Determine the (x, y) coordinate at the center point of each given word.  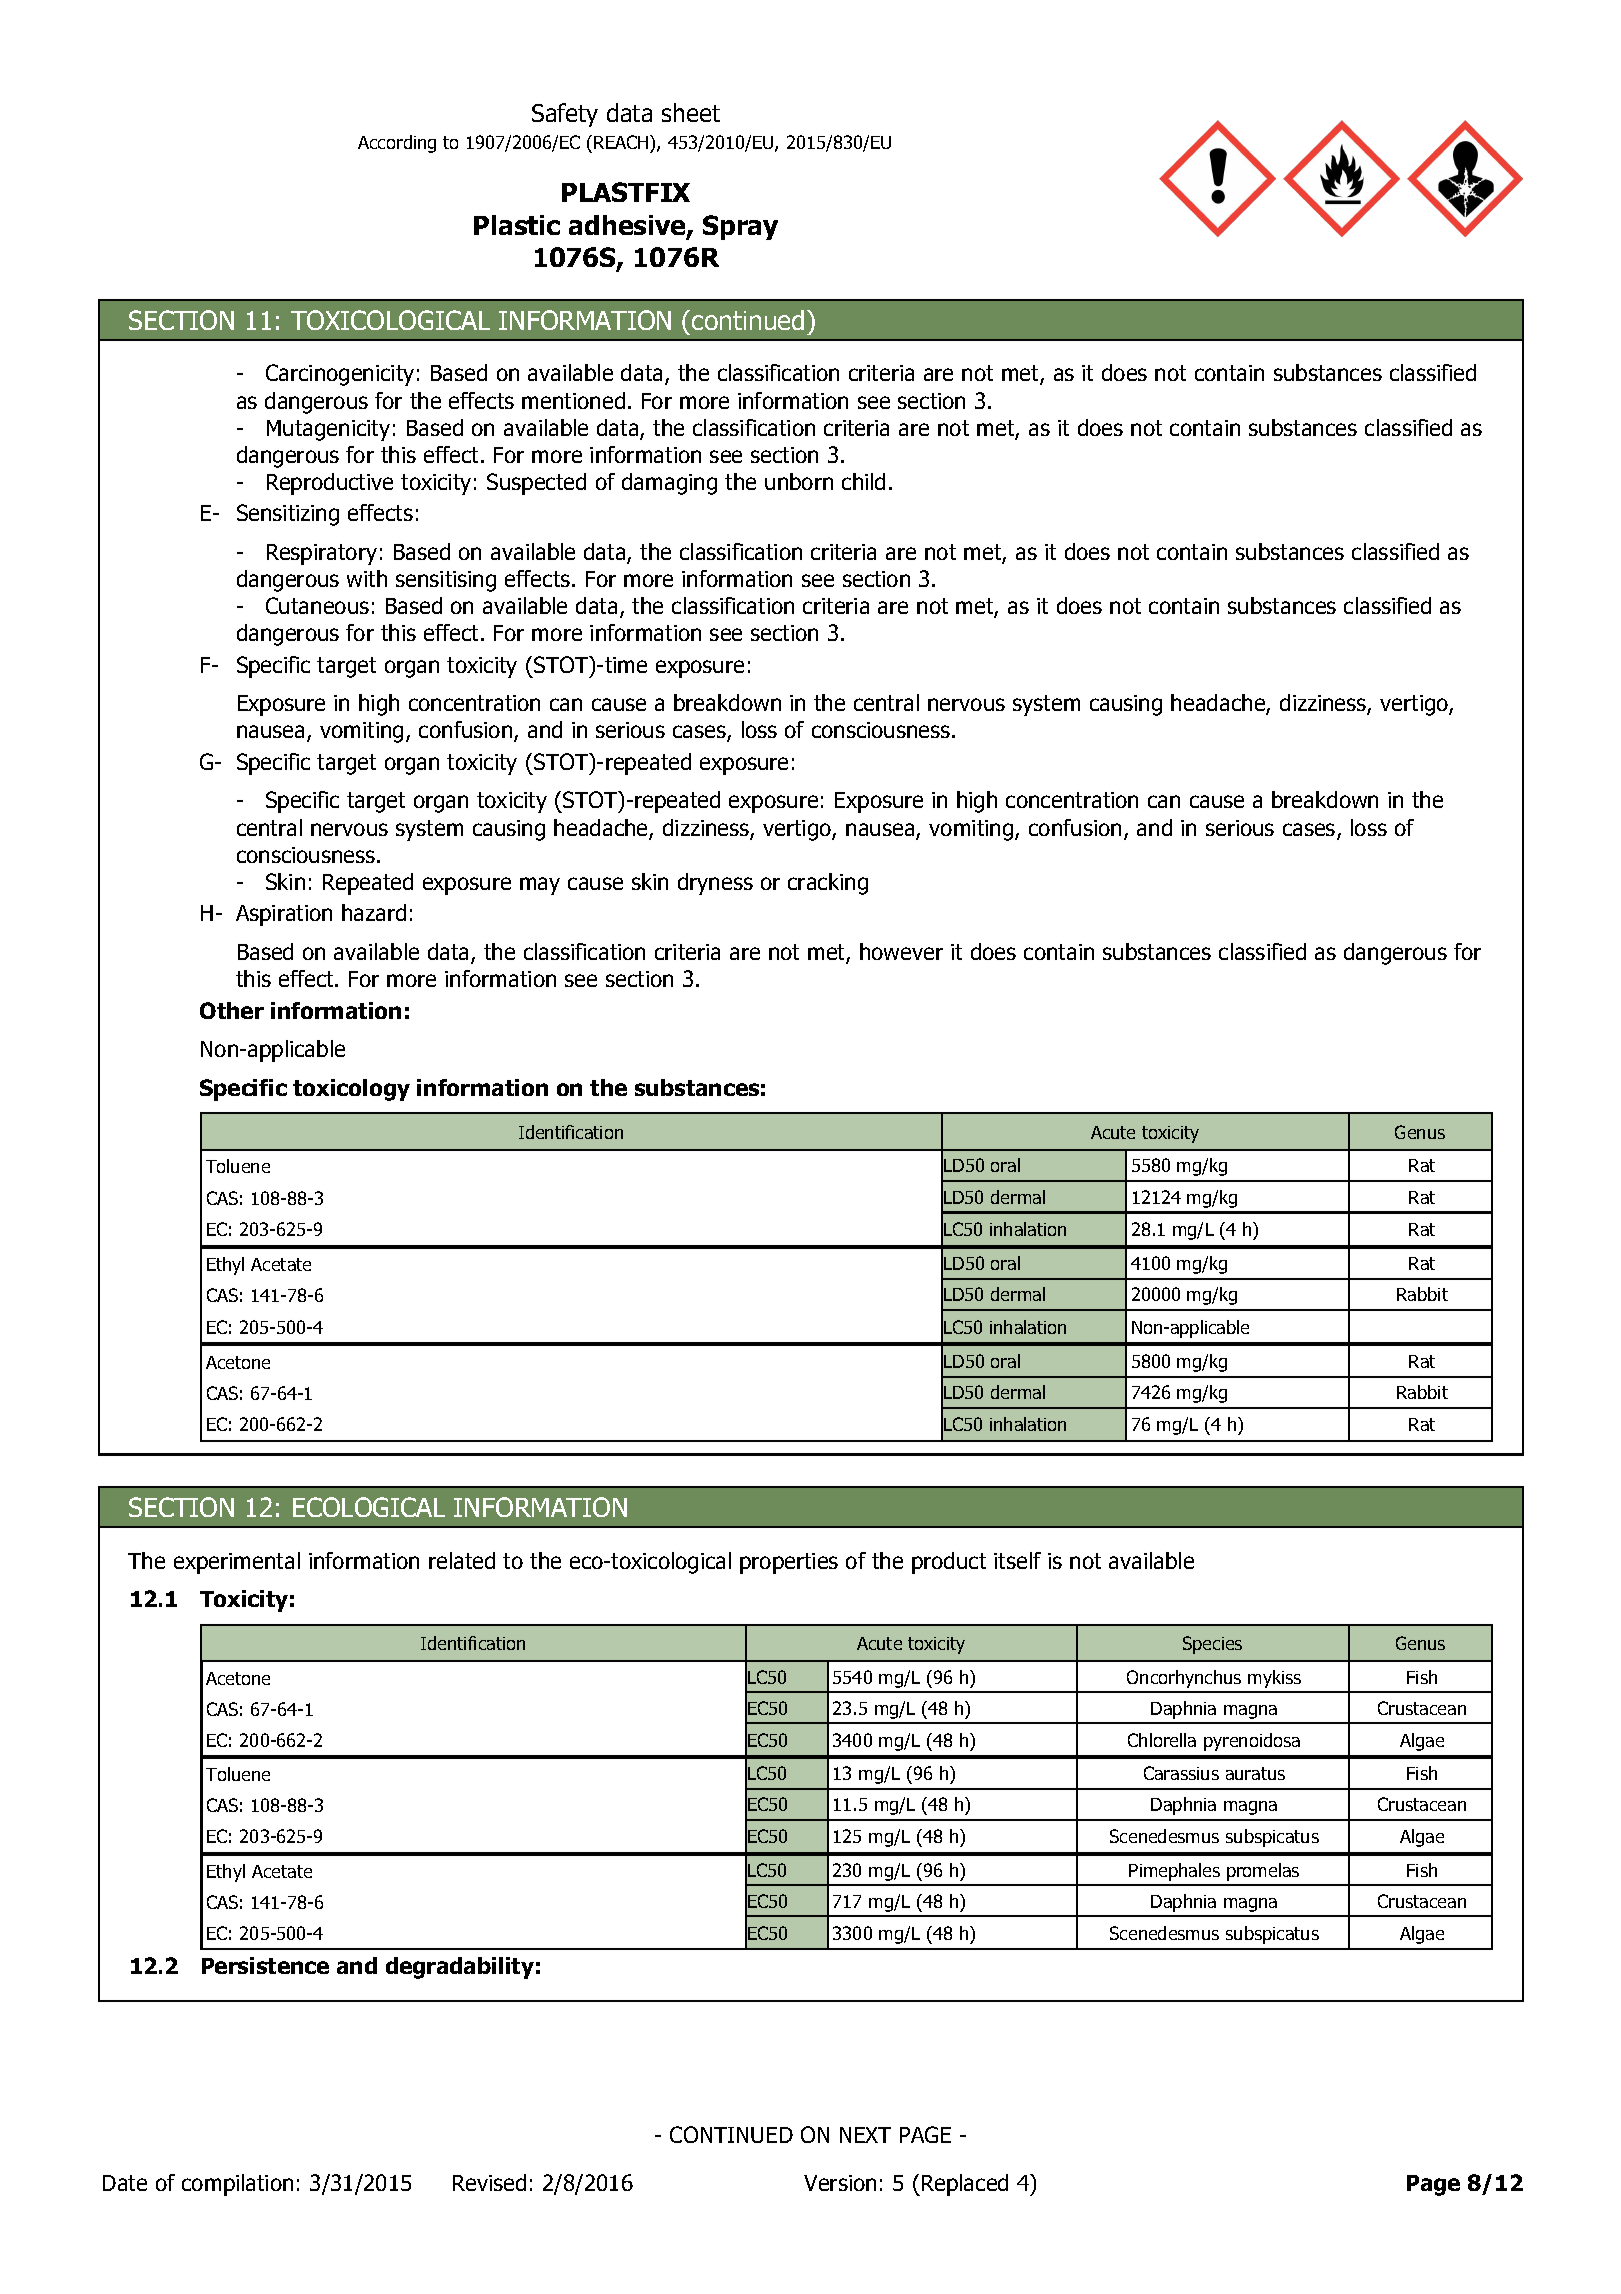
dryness (715, 884)
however (901, 951)
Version (840, 2183)
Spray (740, 227)
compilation (237, 2185)
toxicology (351, 1090)
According (397, 144)
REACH (622, 142)
